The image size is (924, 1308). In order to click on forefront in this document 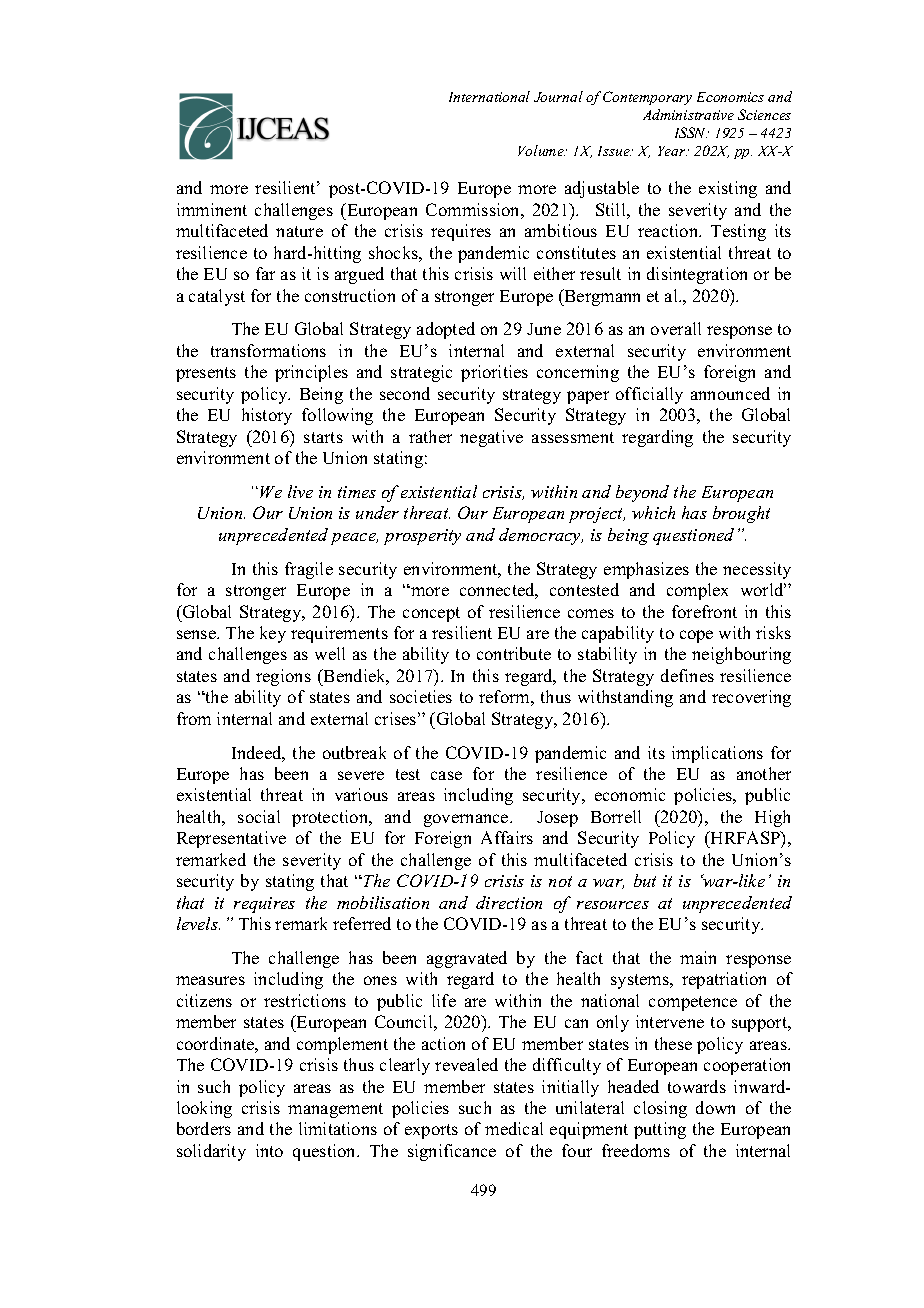, I will do `click(704, 611)`.
